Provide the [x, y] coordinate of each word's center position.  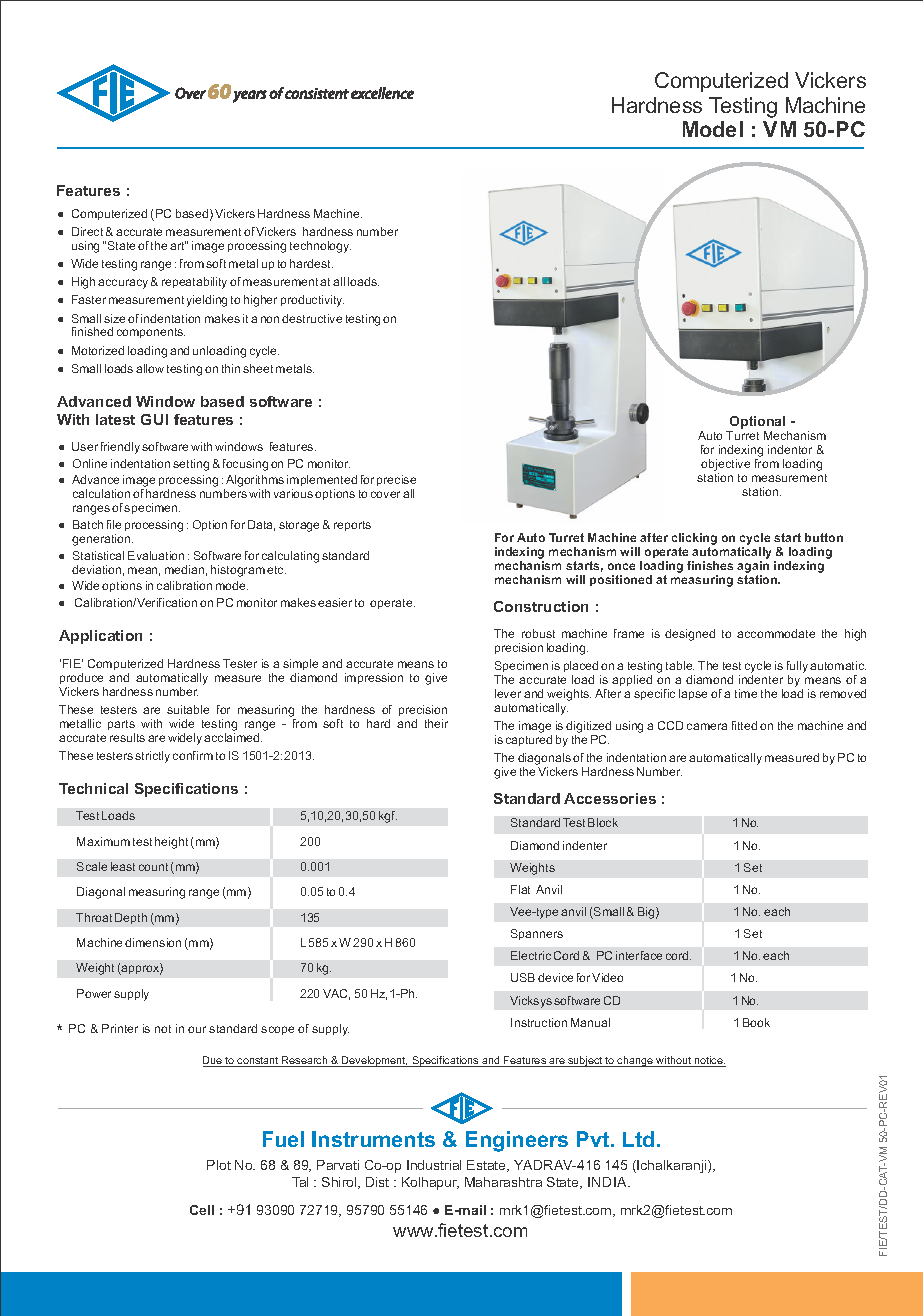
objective [725, 466]
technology [320, 247]
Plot [219, 1165]
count [153, 867]
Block [603, 822]
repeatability [194, 283]
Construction [541, 606]
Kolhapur [430, 1183]
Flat [520, 889]
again [753, 568]
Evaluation [156, 555]
